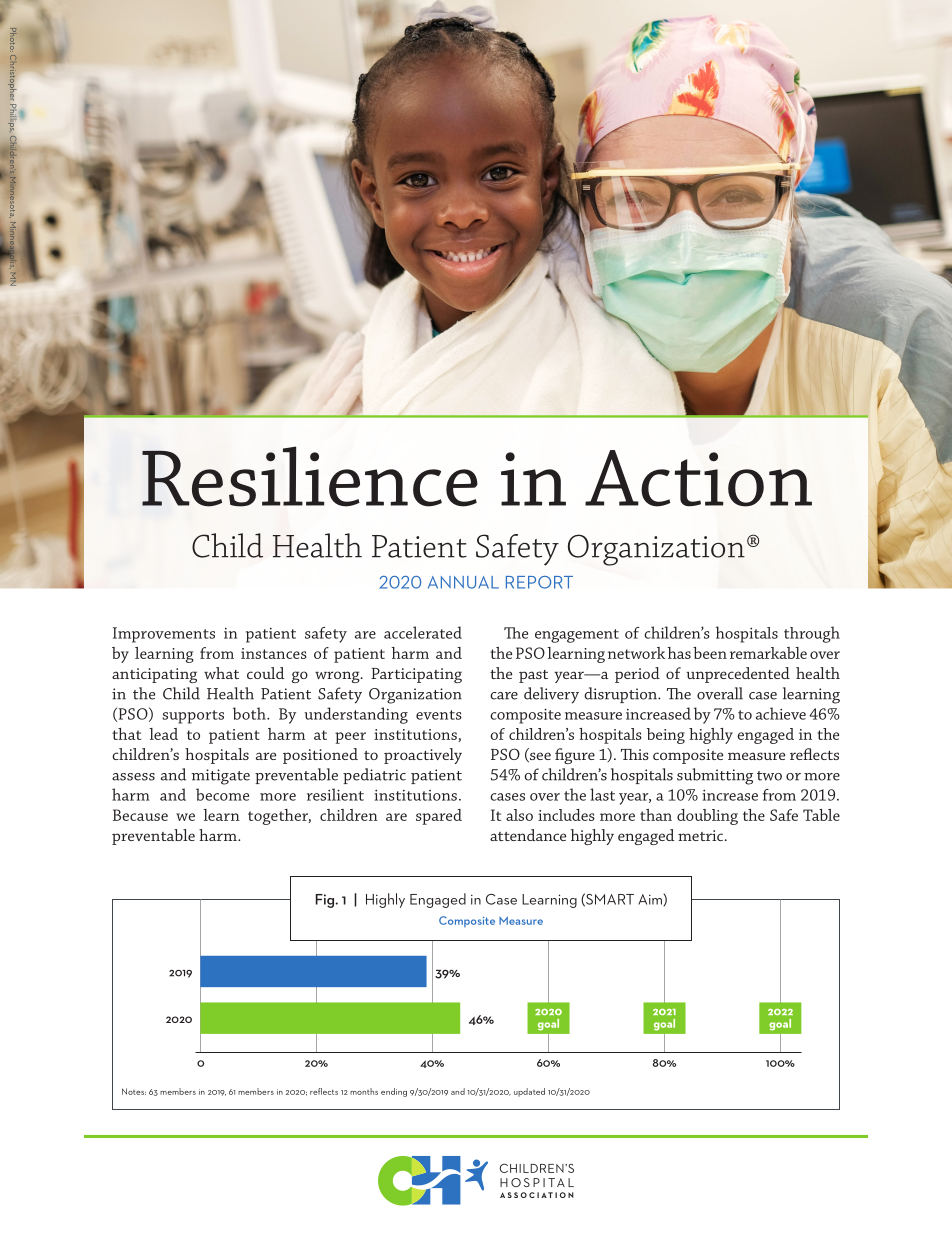 The width and height of the document is (952, 1233). What do you see at coordinates (279, 817) in the document?
I see `together` at bounding box center [279, 817].
